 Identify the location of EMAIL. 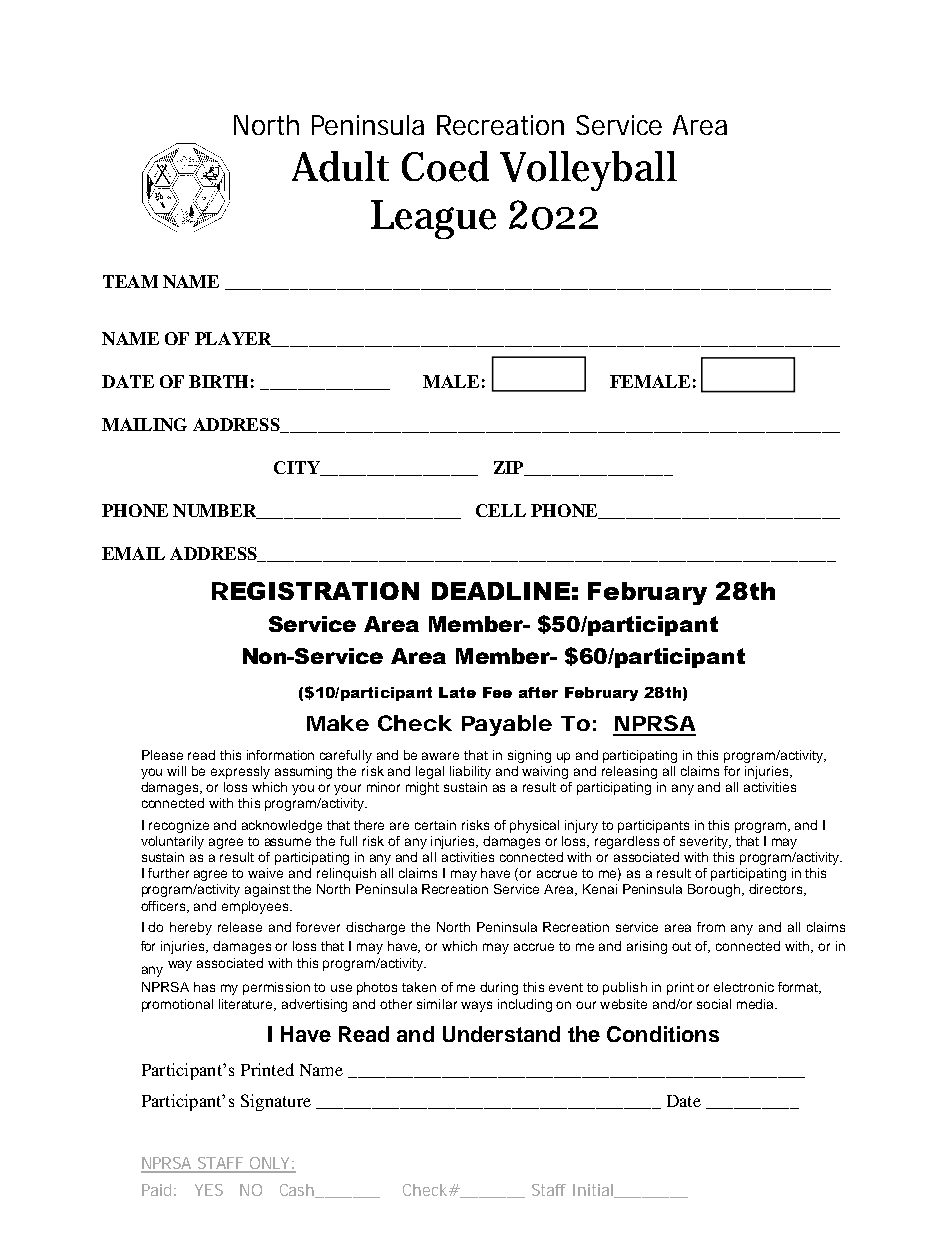
(133, 553).
